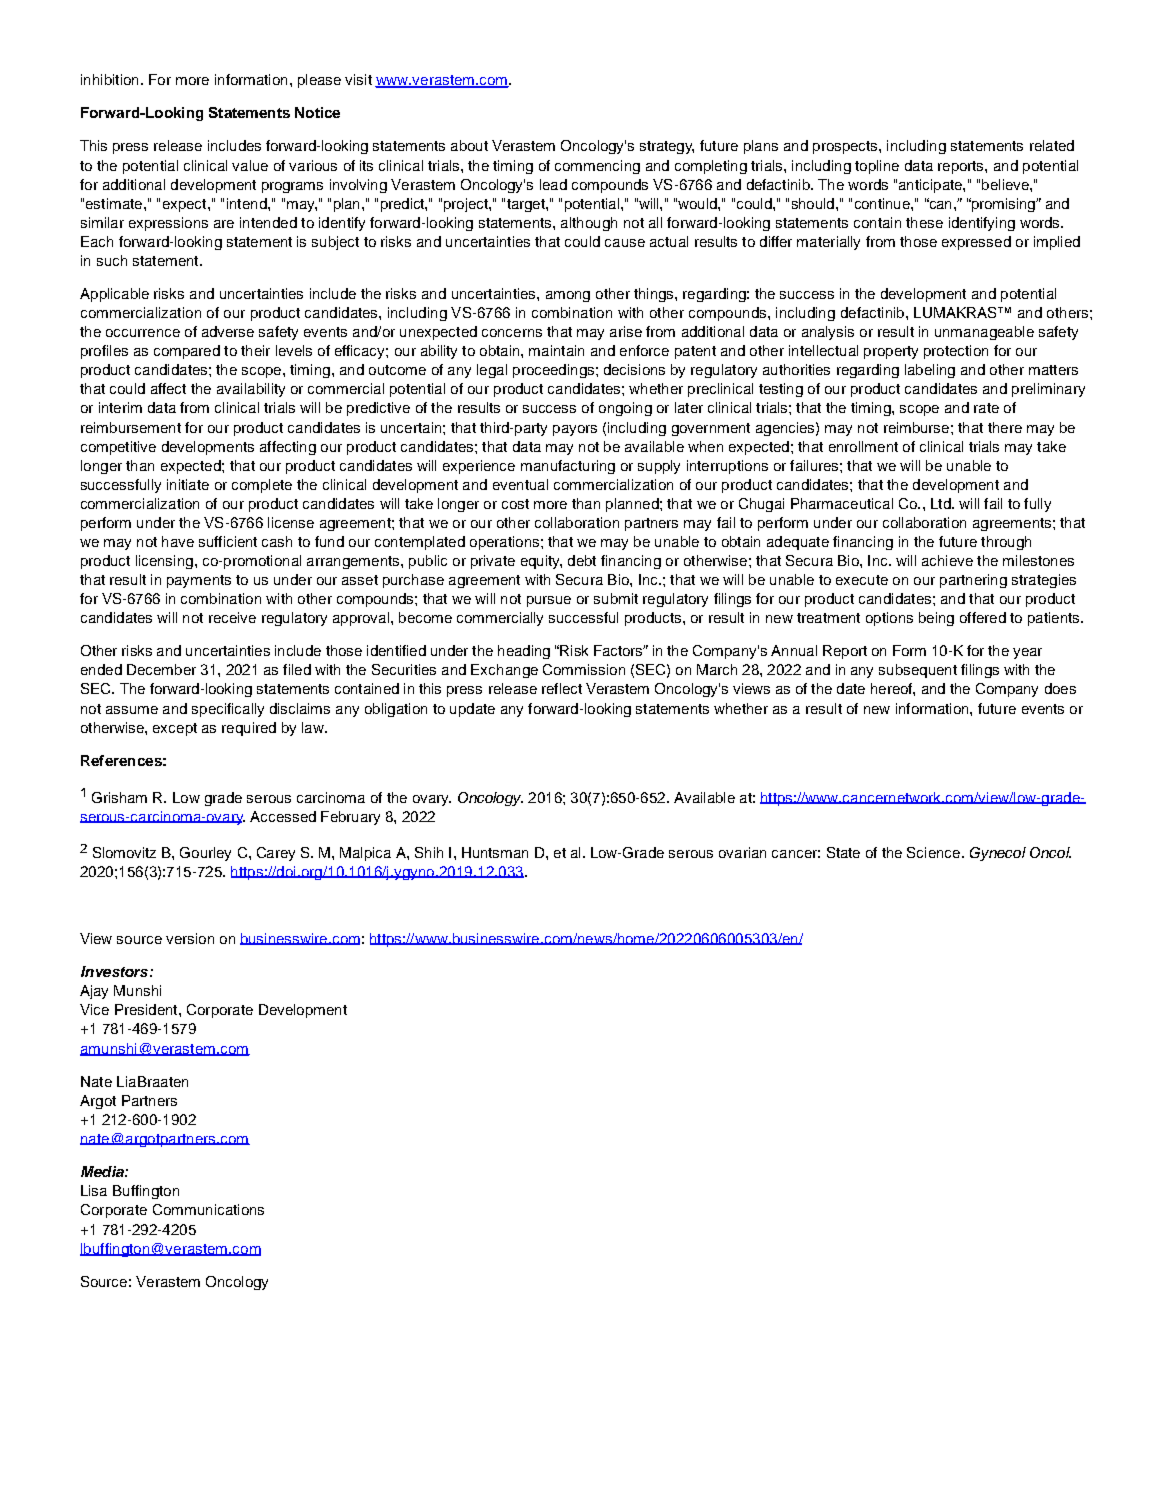 The width and height of the screenshot is (1166, 1509). I want to click on receive, so click(232, 617).
